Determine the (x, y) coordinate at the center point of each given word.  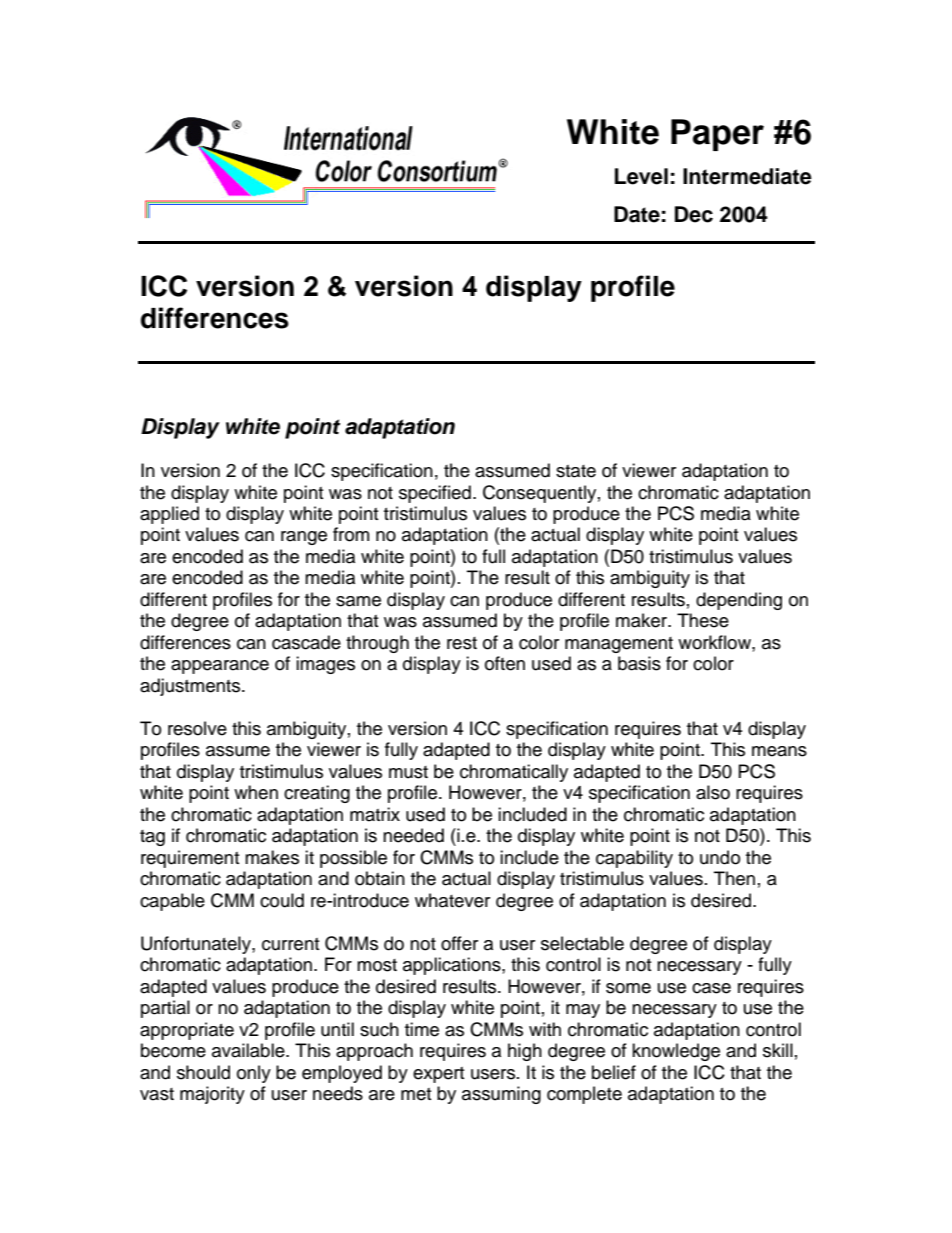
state (576, 471)
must (408, 772)
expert (438, 1075)
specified (435, 494)
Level (641, 176)
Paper (717, 135)
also (713, 792)
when (256, 792)
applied (169, 515)
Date (637, 214)
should (203, 1072)
